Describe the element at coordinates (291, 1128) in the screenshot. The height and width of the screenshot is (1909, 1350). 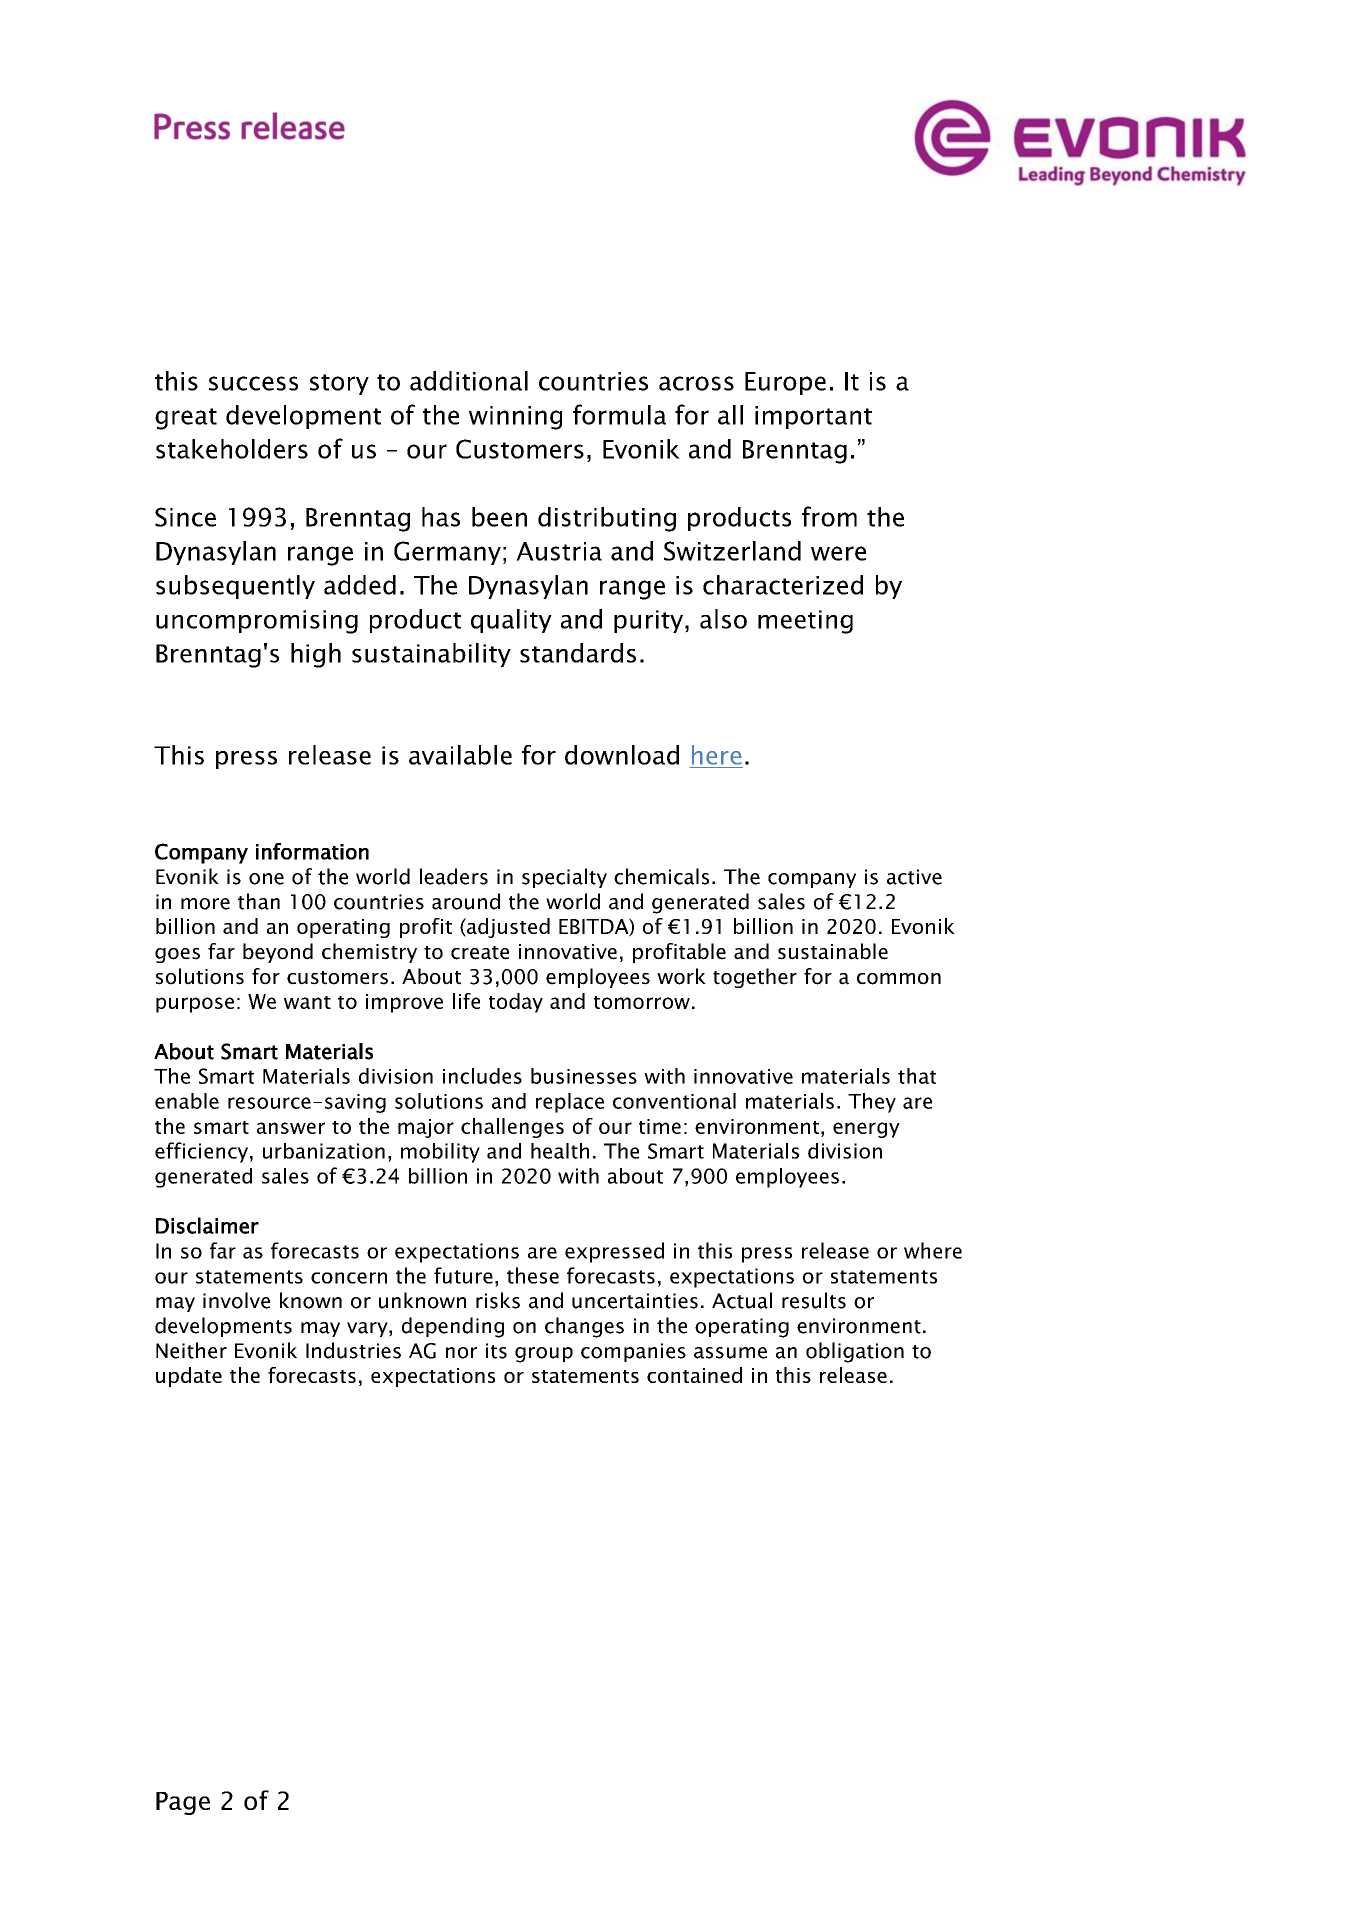
I see `answer` at that location.
